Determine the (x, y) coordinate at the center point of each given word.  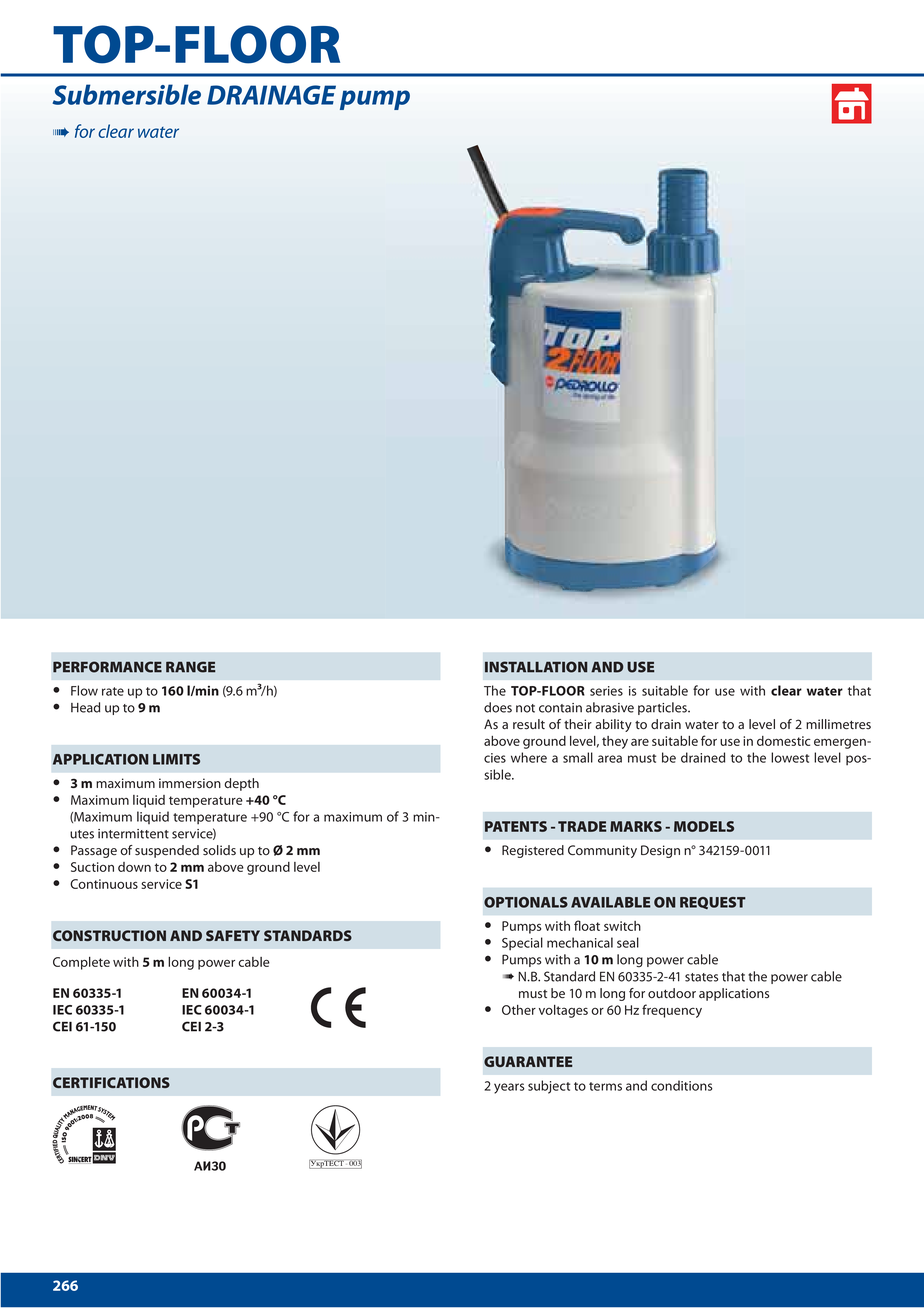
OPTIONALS (526, 902)
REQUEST (713, 903)
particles (663, 708)
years (509, 1088)
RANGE (191, 667)
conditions (682, 1085)
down (134, 867)
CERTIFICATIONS (111, 1082)
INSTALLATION (536, 667)
